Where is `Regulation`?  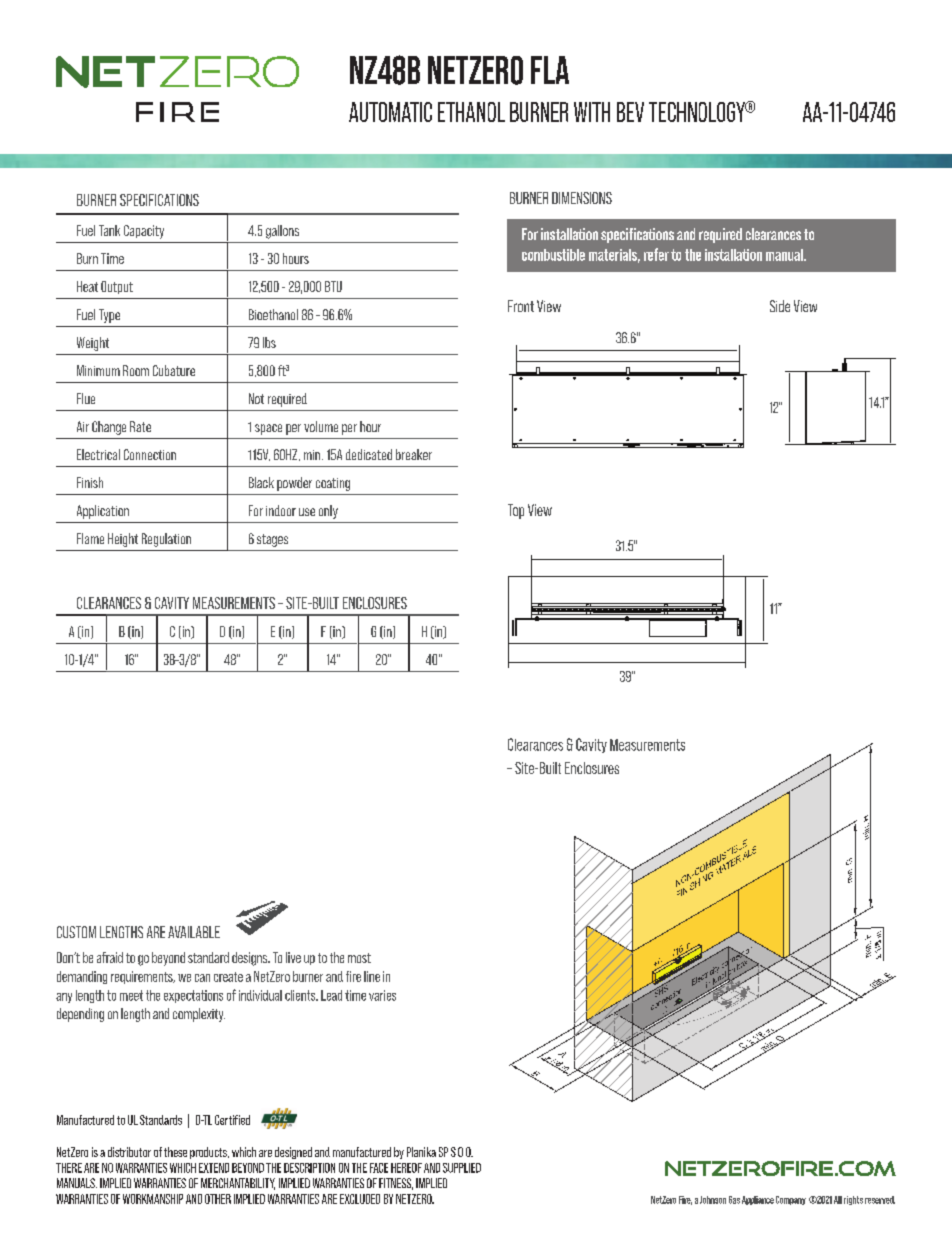
Regulation is located at coordinates (166, 540).
